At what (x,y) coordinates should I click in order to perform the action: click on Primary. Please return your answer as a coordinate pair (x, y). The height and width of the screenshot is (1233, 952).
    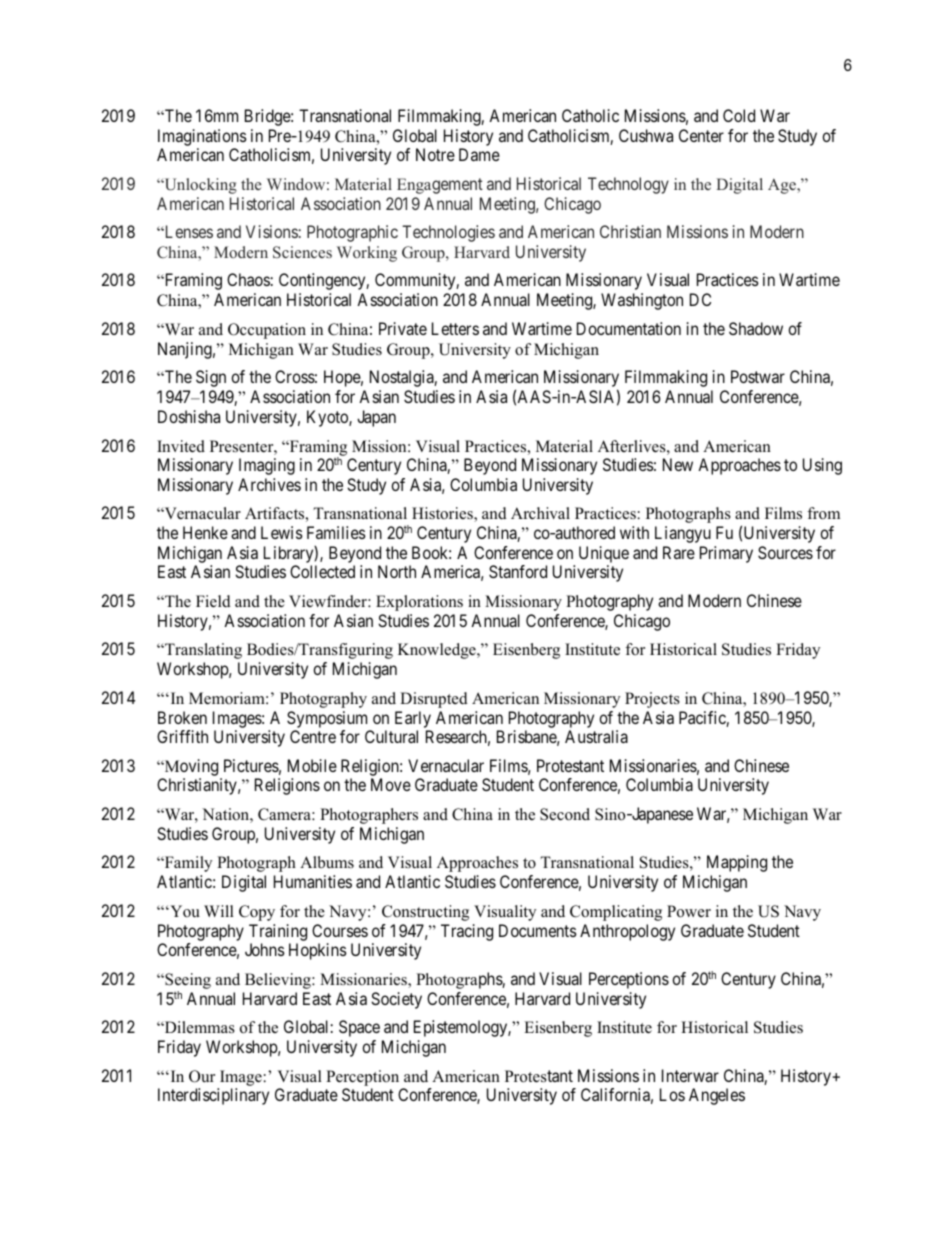
    Looking at the image, I should click on (726, 554).
